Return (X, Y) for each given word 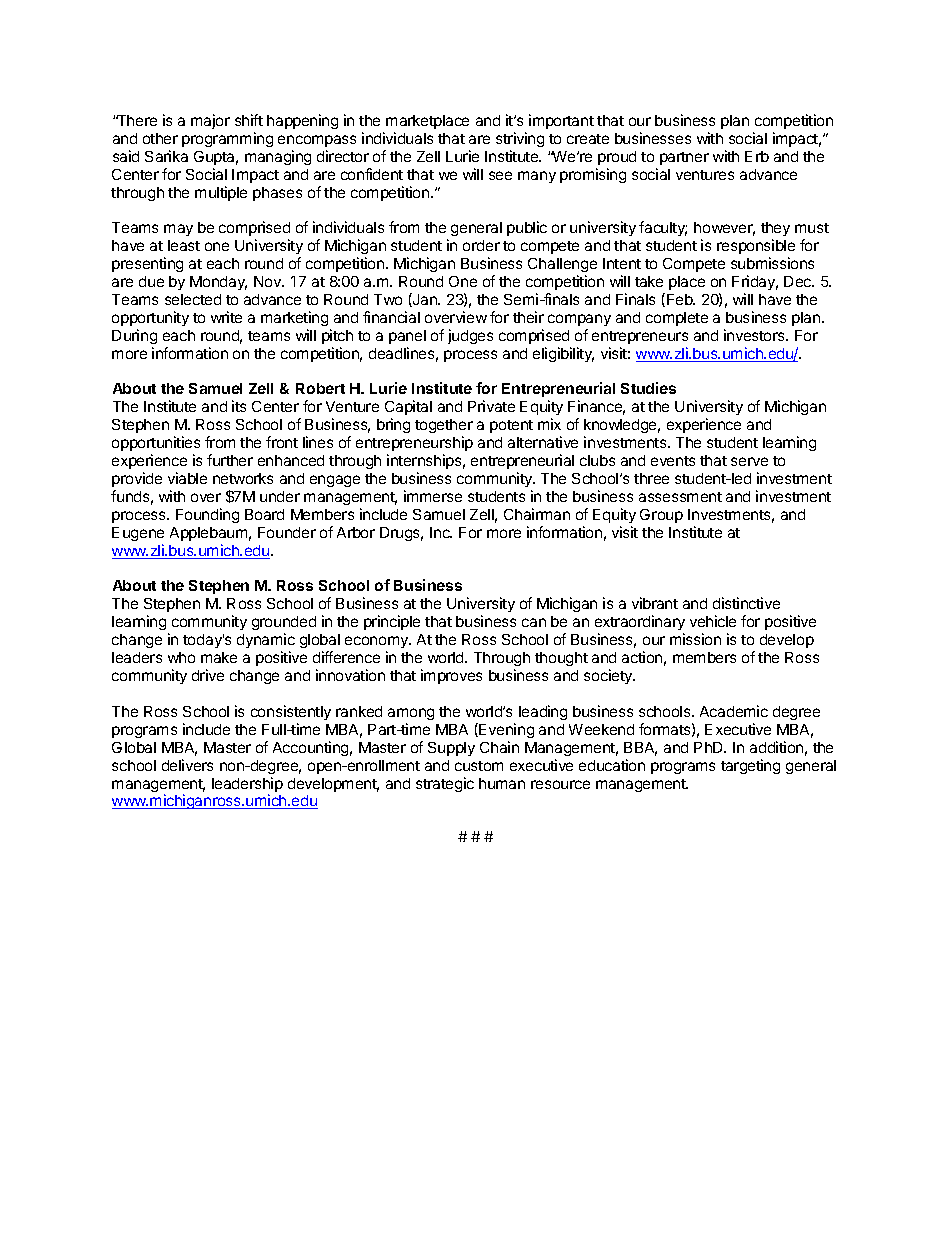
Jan (425, 300)
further (230, 460)
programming (227, 139)
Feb (681, 299)
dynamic (266, 640)
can (534, 622)
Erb (757, 156)
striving (520, 139)
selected (193, 299)
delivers (187, 765)
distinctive (746, 603)
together (444, 428)
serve (749, 461)
